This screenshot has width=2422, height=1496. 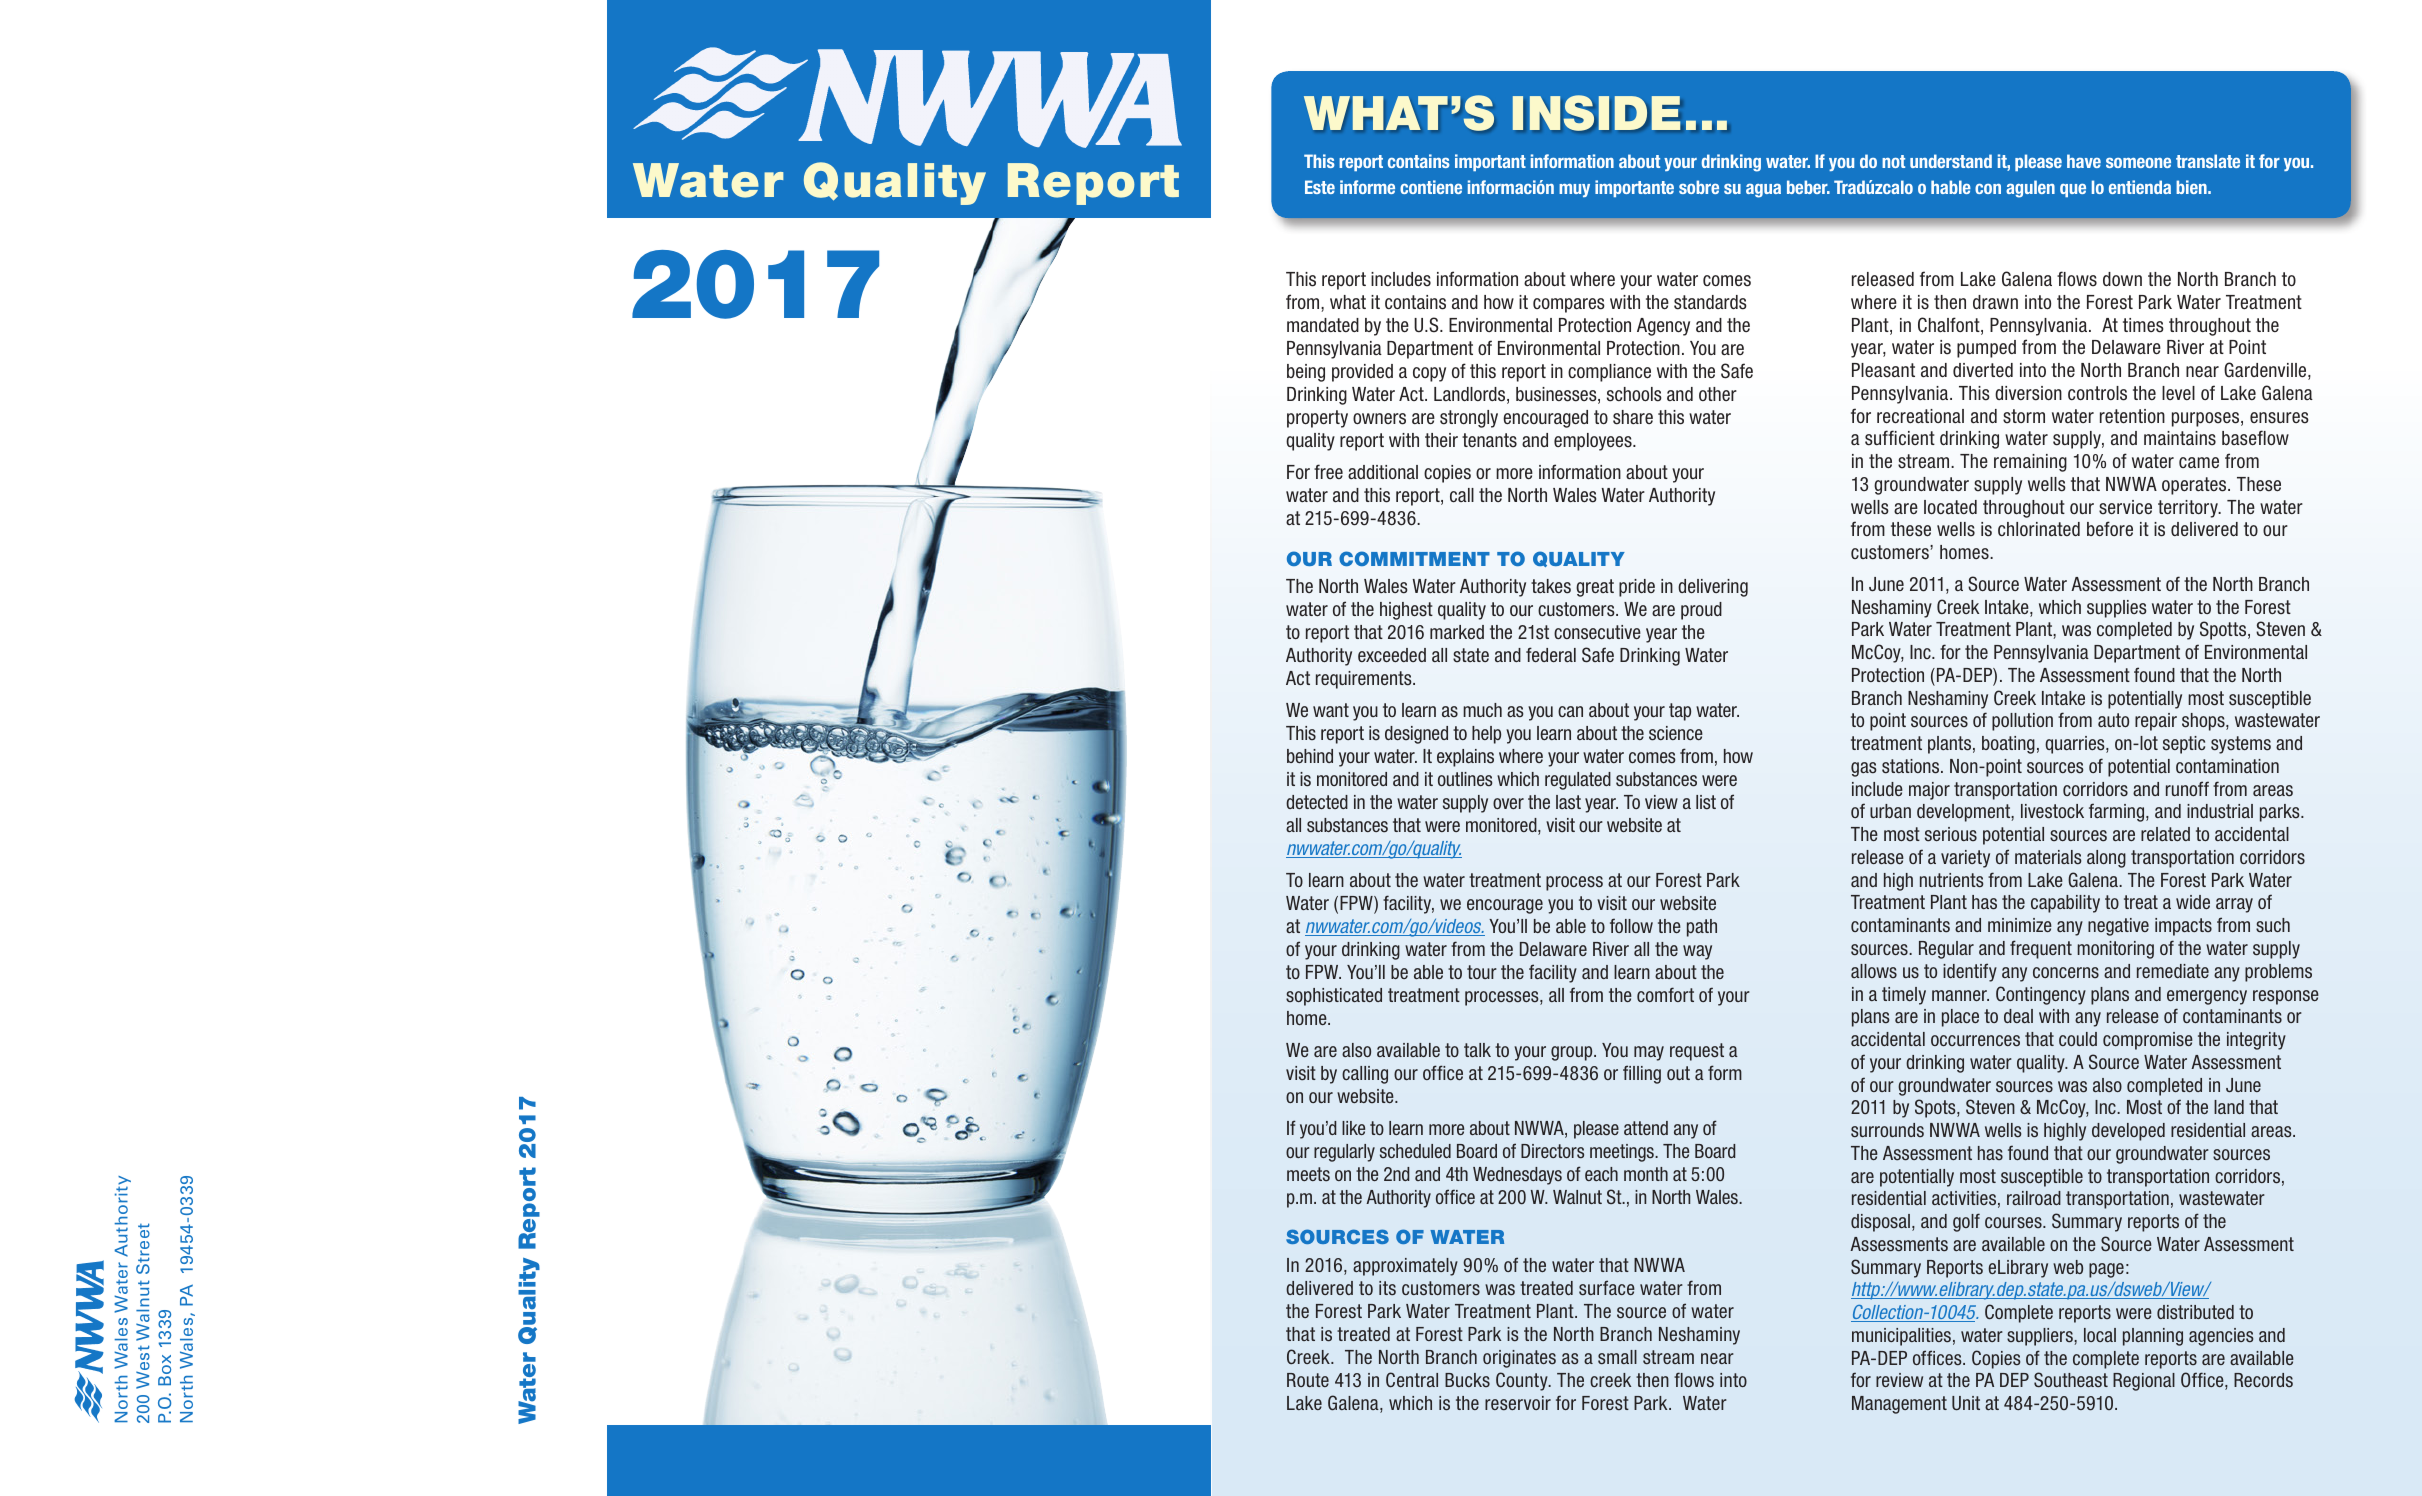 I want to click on septic, so click(x=2184, y=745).
